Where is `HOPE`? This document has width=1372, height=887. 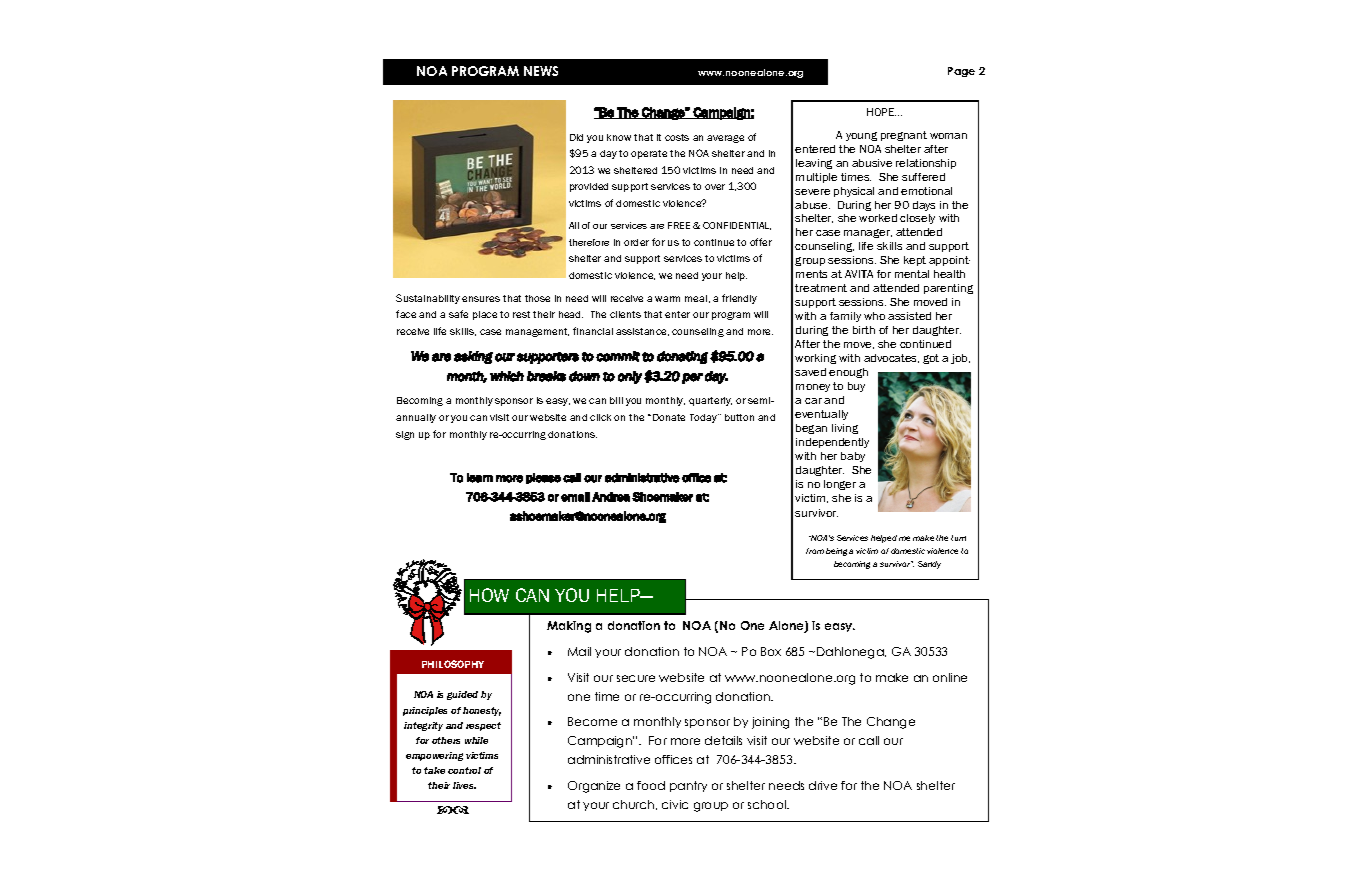
HOPE is located at coordinates (881, 112).
